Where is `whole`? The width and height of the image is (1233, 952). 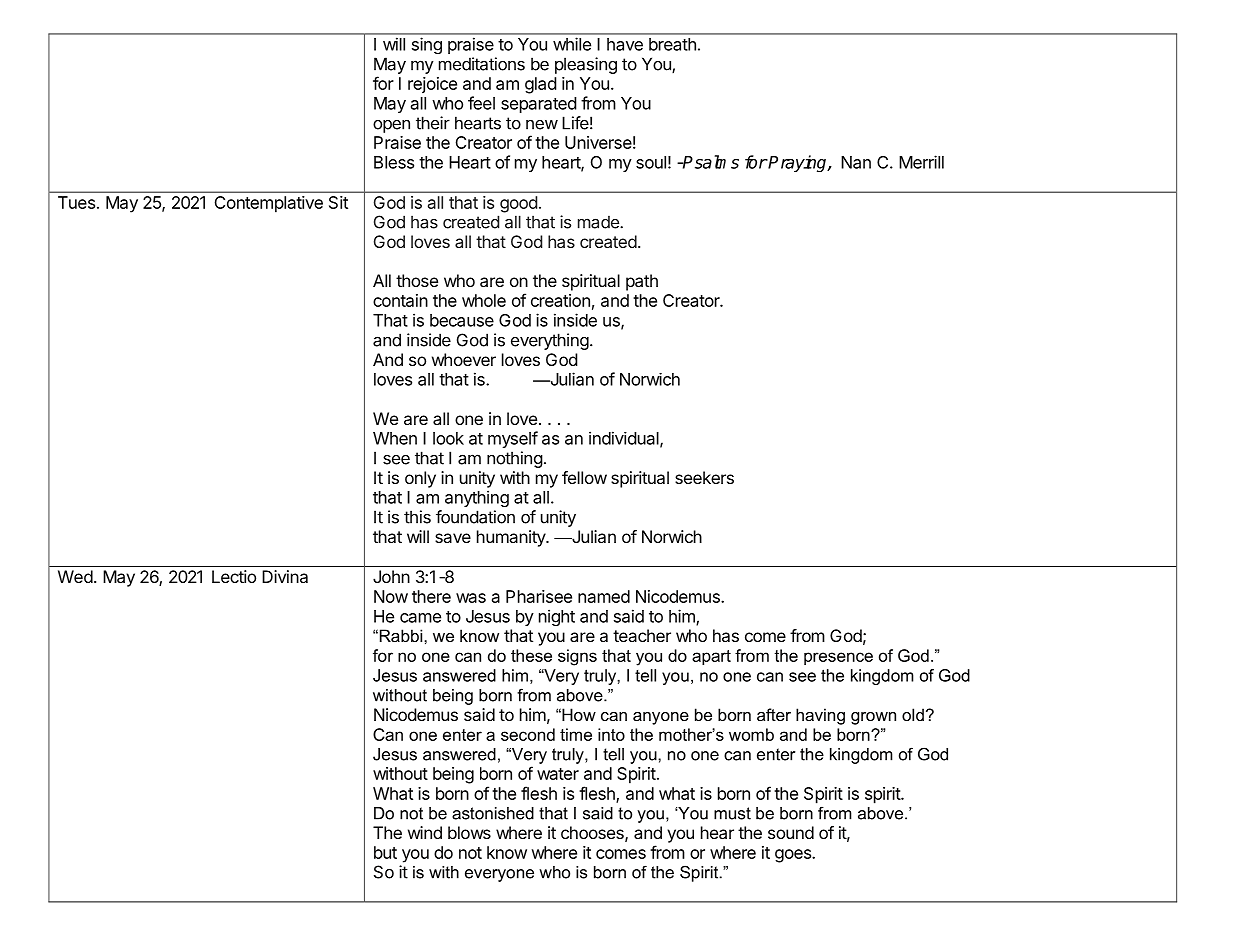
whole is located at coordinates (484, 300).
